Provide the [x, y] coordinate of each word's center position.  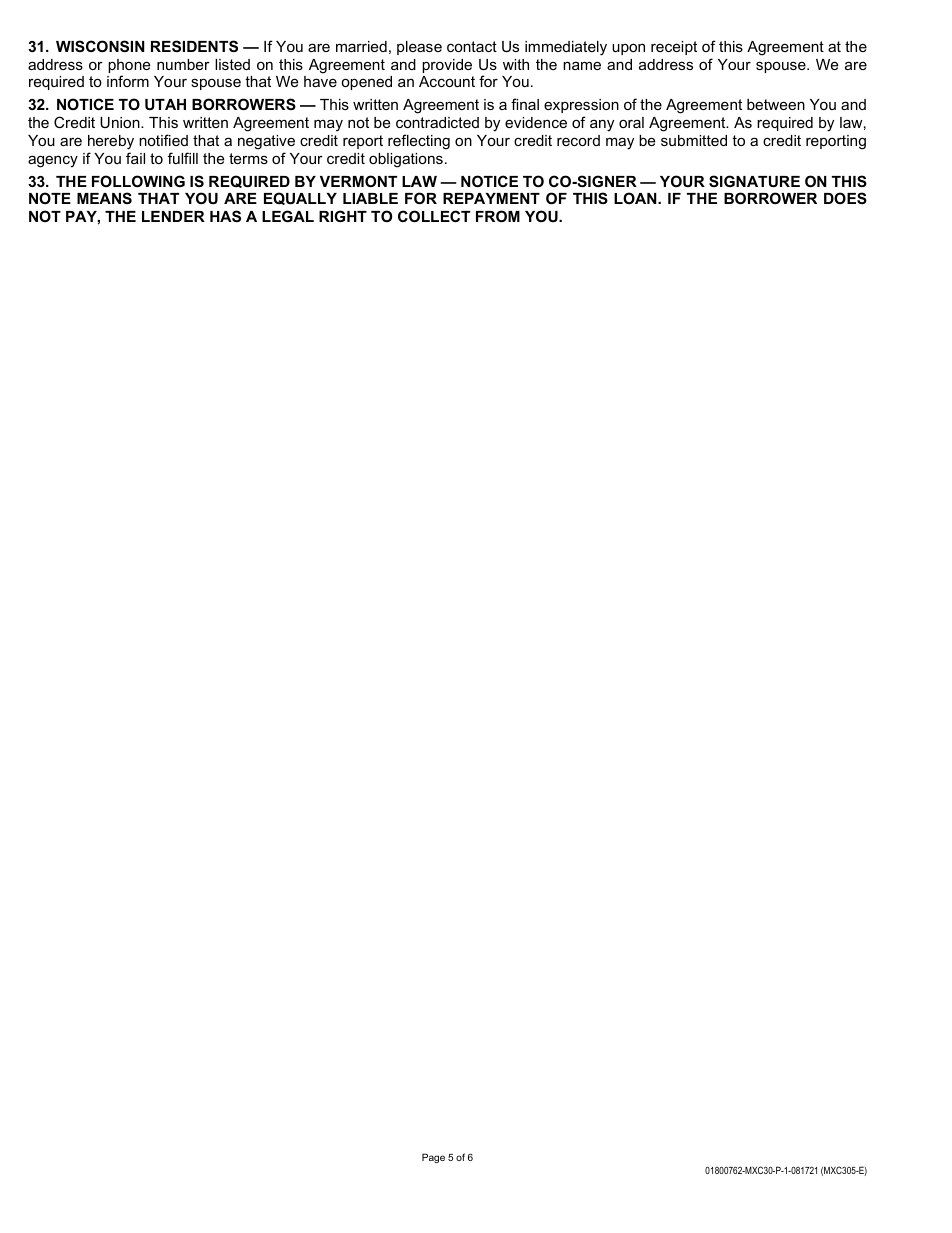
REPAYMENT [491, 198]
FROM [498, 216]
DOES [845, 198]
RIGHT [343, 216]
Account [447, 81]
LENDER [173, 216]
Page [433, 1158]
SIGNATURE [754, 181]
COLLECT [434, 216]
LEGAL [288, 216]
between [776, 104]
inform [128, 81]
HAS [225, 216]
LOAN [636, 198]
